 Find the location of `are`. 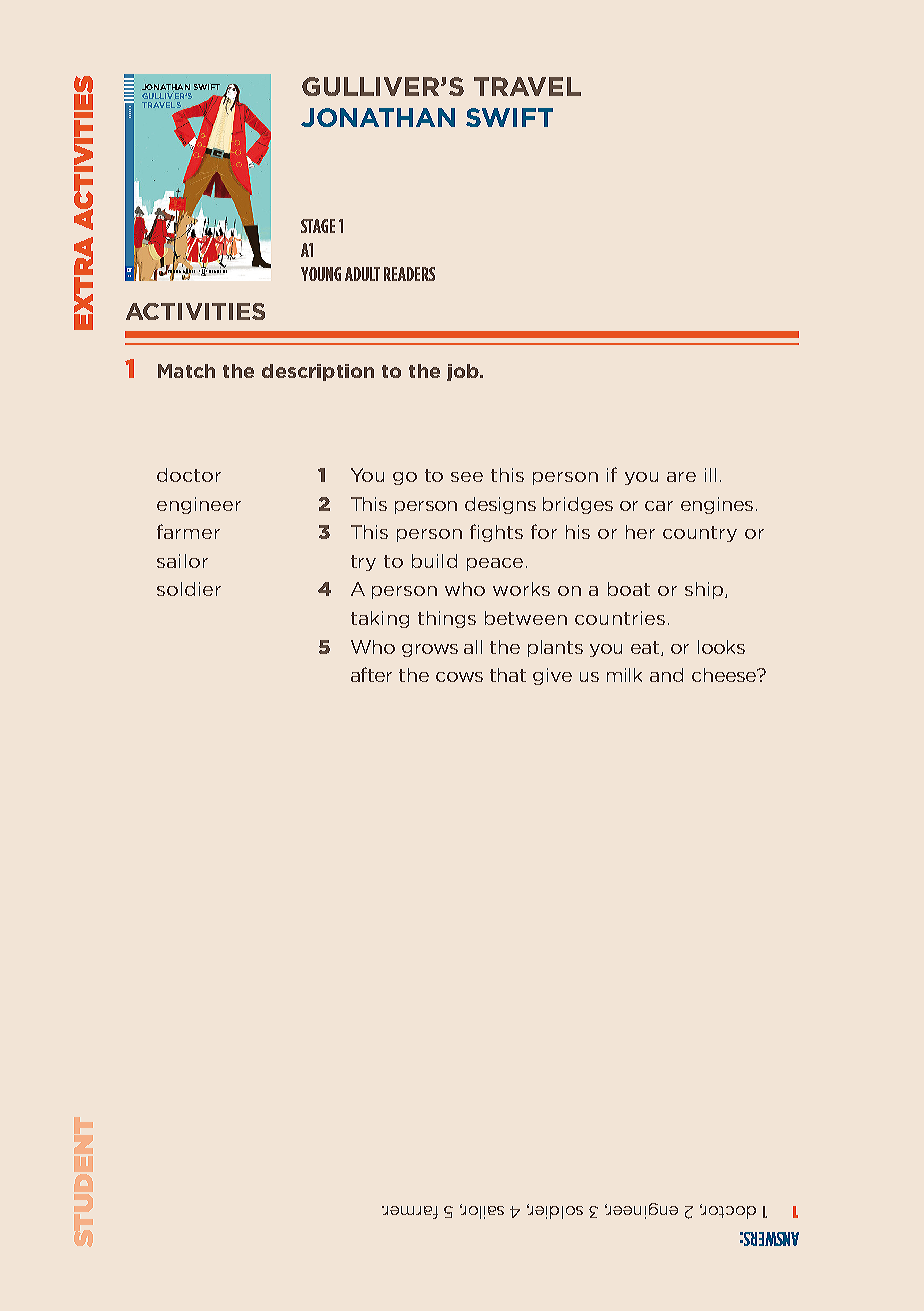

are is located at coordinates (681, 477).
